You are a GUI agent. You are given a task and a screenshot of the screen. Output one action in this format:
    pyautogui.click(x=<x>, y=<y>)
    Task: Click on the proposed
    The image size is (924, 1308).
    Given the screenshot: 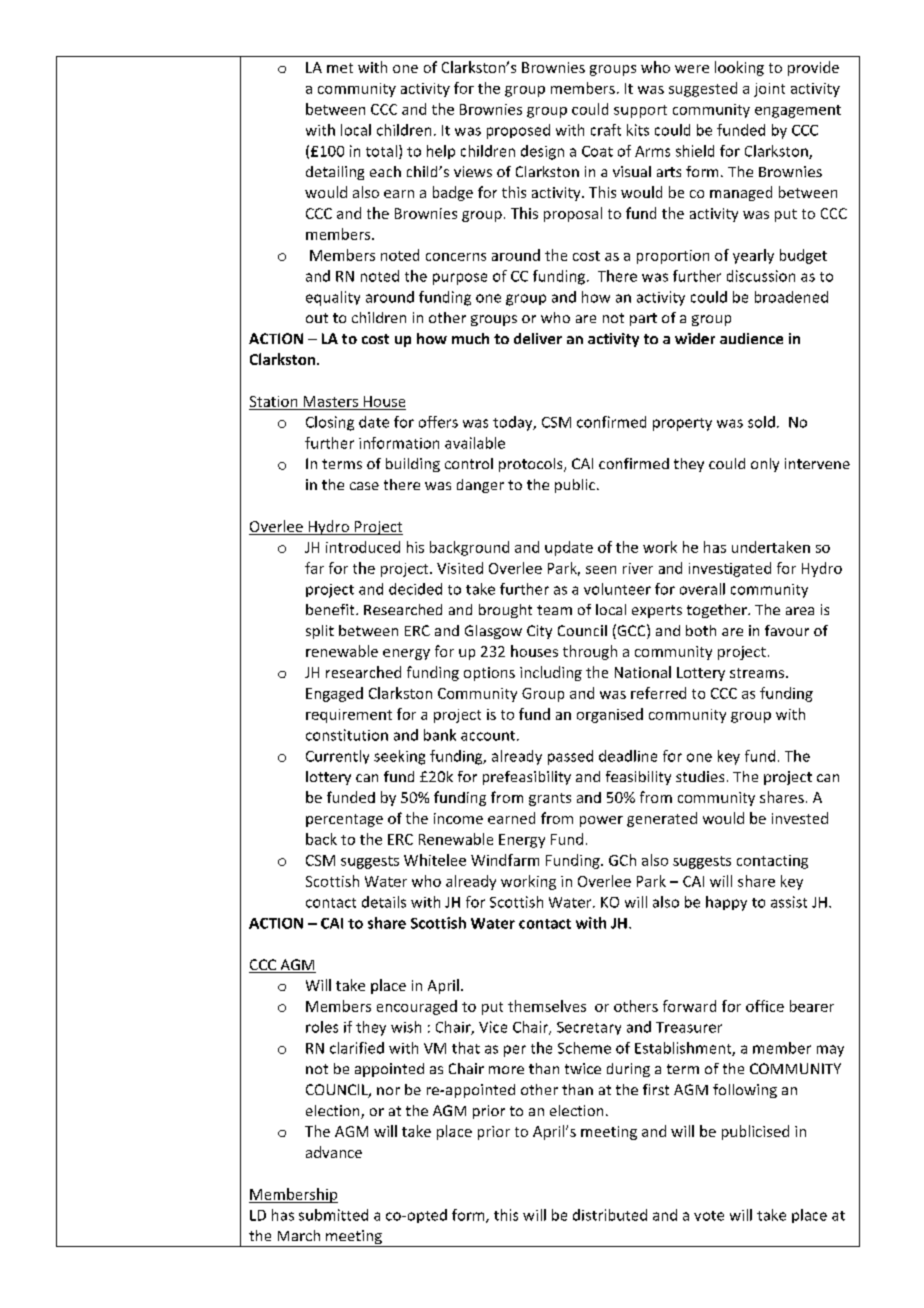 What is the action you would take?
    pyautogui.click(x=518, y=131)
